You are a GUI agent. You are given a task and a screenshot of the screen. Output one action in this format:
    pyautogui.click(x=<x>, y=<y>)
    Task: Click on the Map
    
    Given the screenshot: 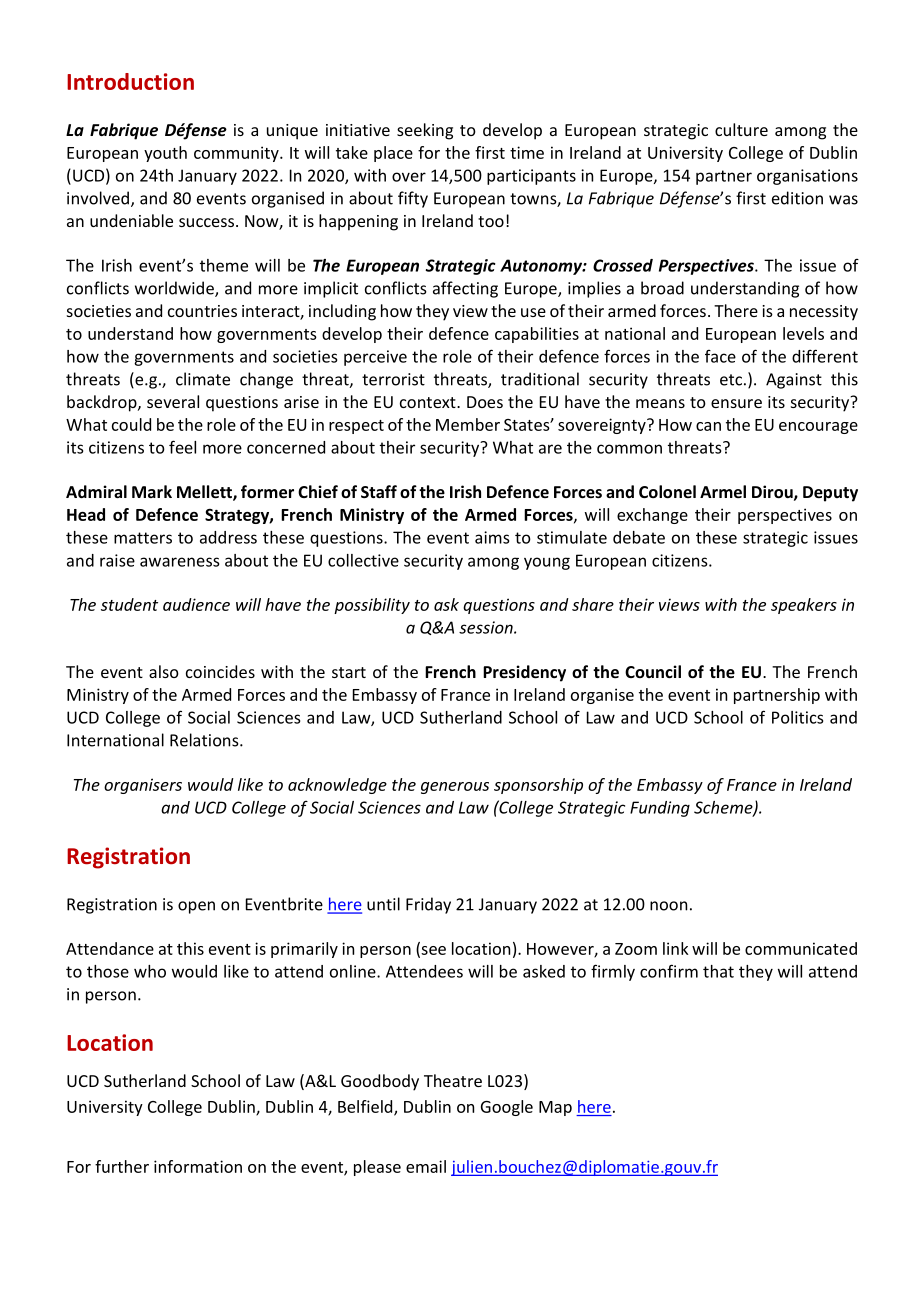 What is the action you would take?
    pyautogui.click(x=555, y=1108)
